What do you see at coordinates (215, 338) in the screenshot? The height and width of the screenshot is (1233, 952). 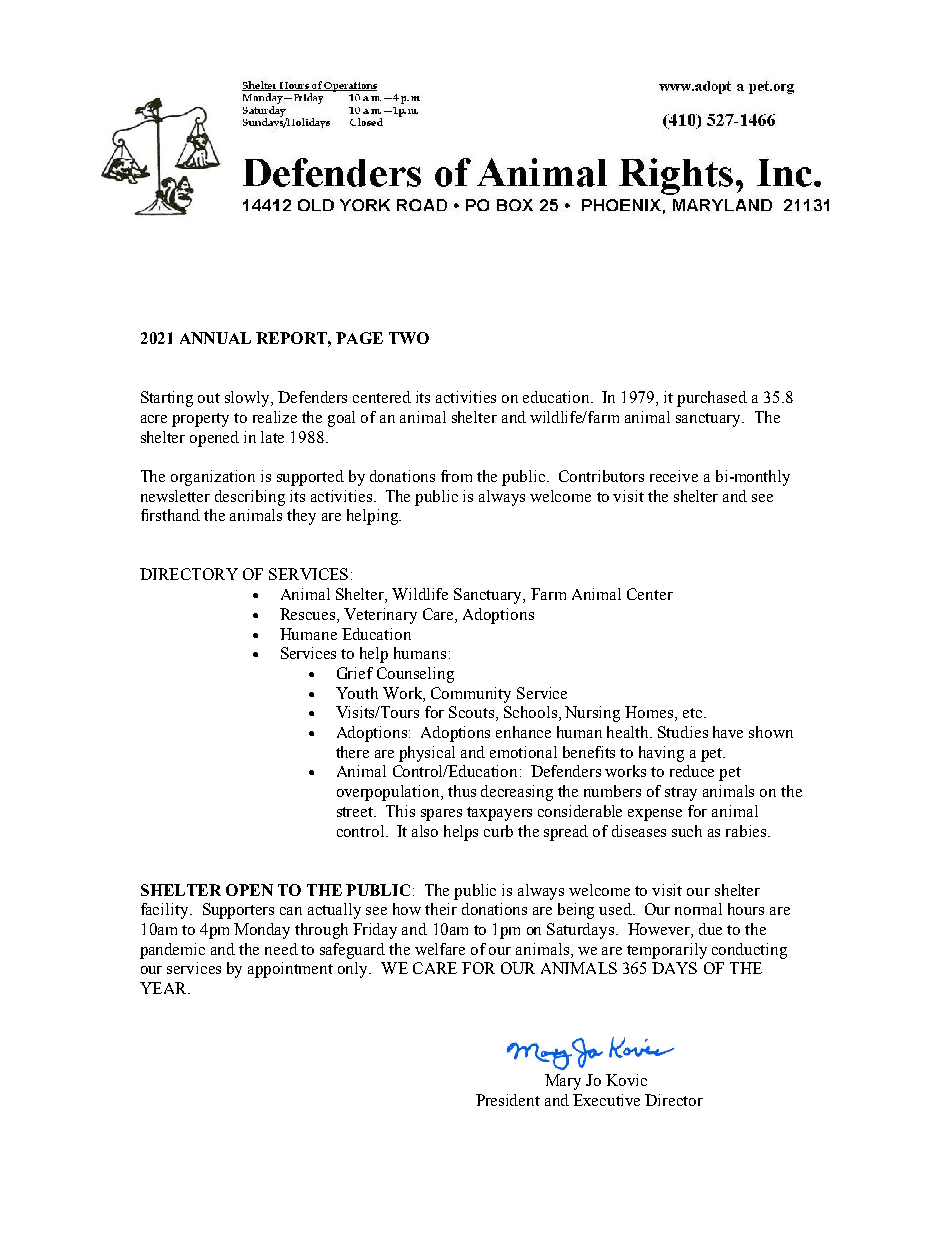 I see `ANNUAL` at bounding box center [215, 338].
